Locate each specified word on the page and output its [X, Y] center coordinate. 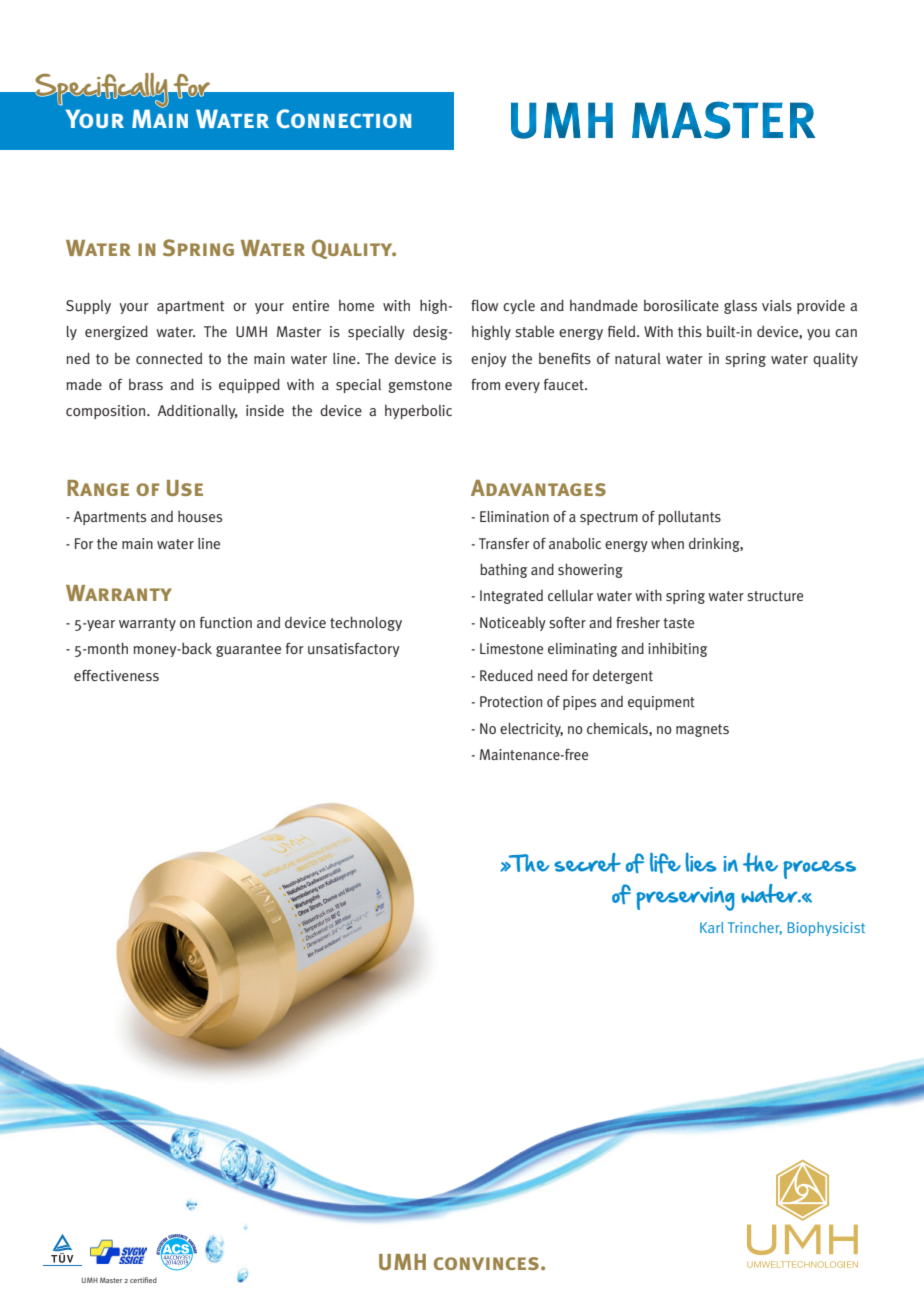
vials [777, 305]
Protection [511, 701]
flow [484, 305]
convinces [486, 1263]
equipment [661, 703]
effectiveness [116, 675]
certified [143, 1280]
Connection [343, 118]
